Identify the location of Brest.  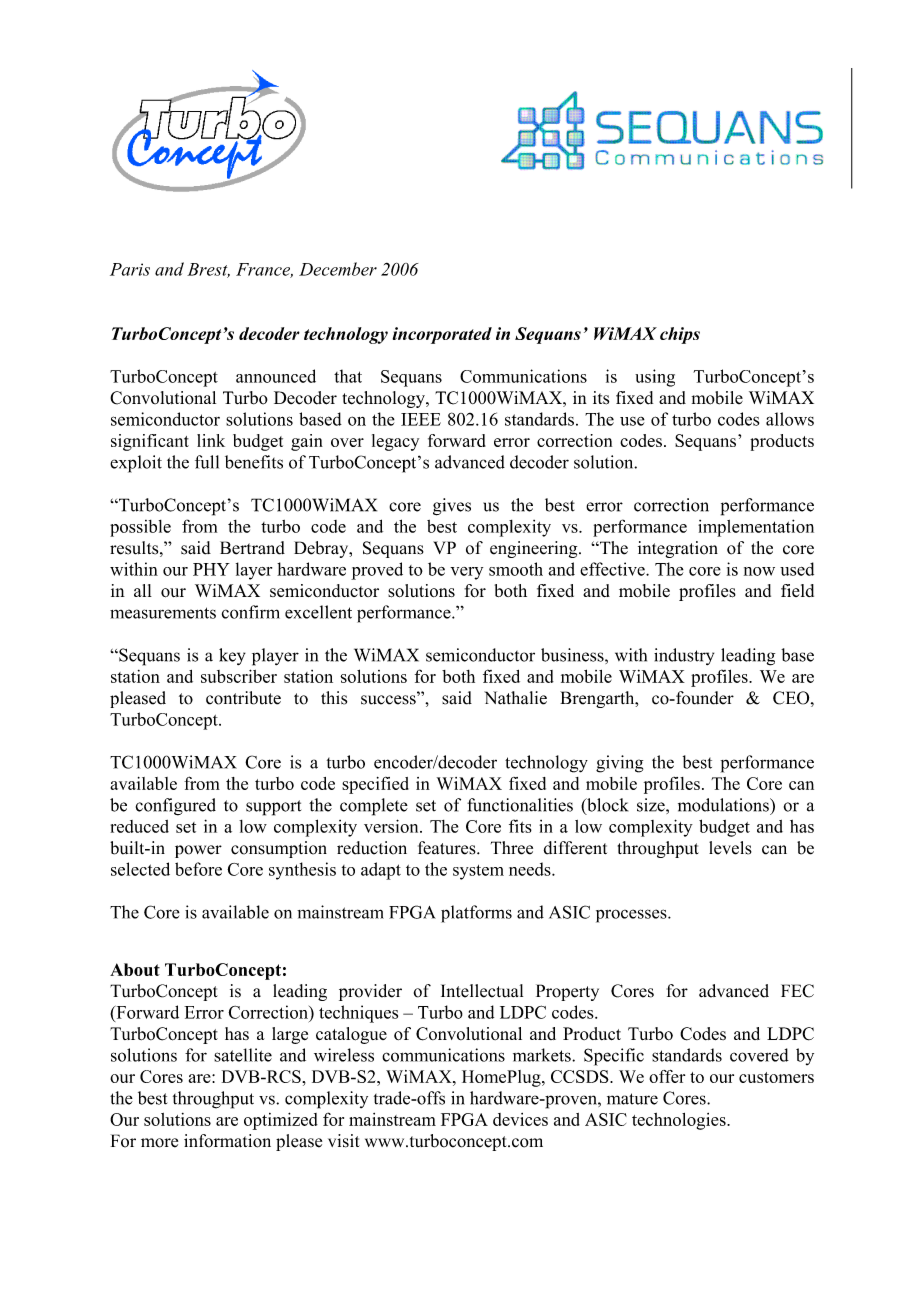
(208, 270).
